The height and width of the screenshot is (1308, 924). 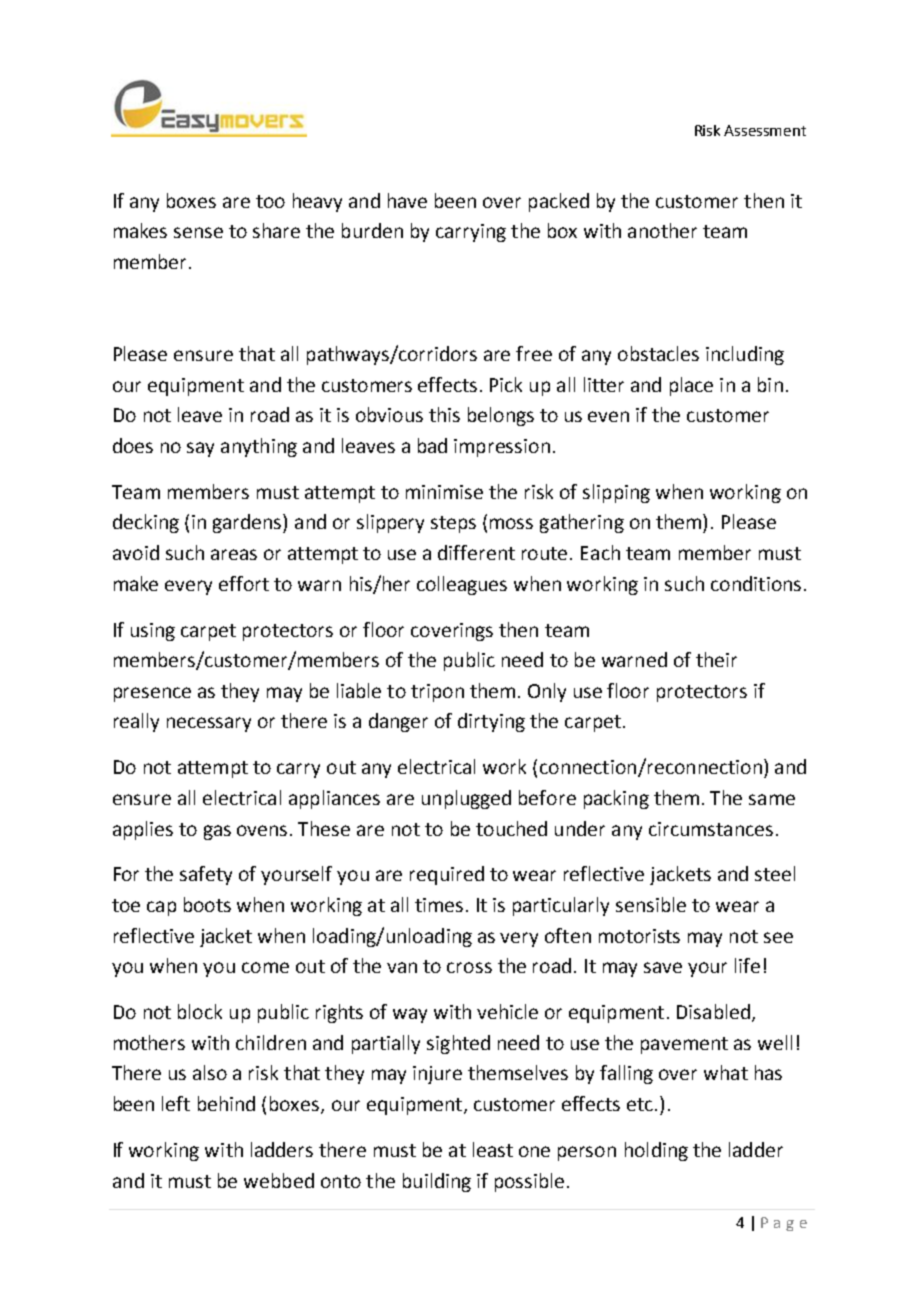 What do you see at coordinates (270, 201) in the screenshot?
I see `too` at bounding box center [270, 201].
